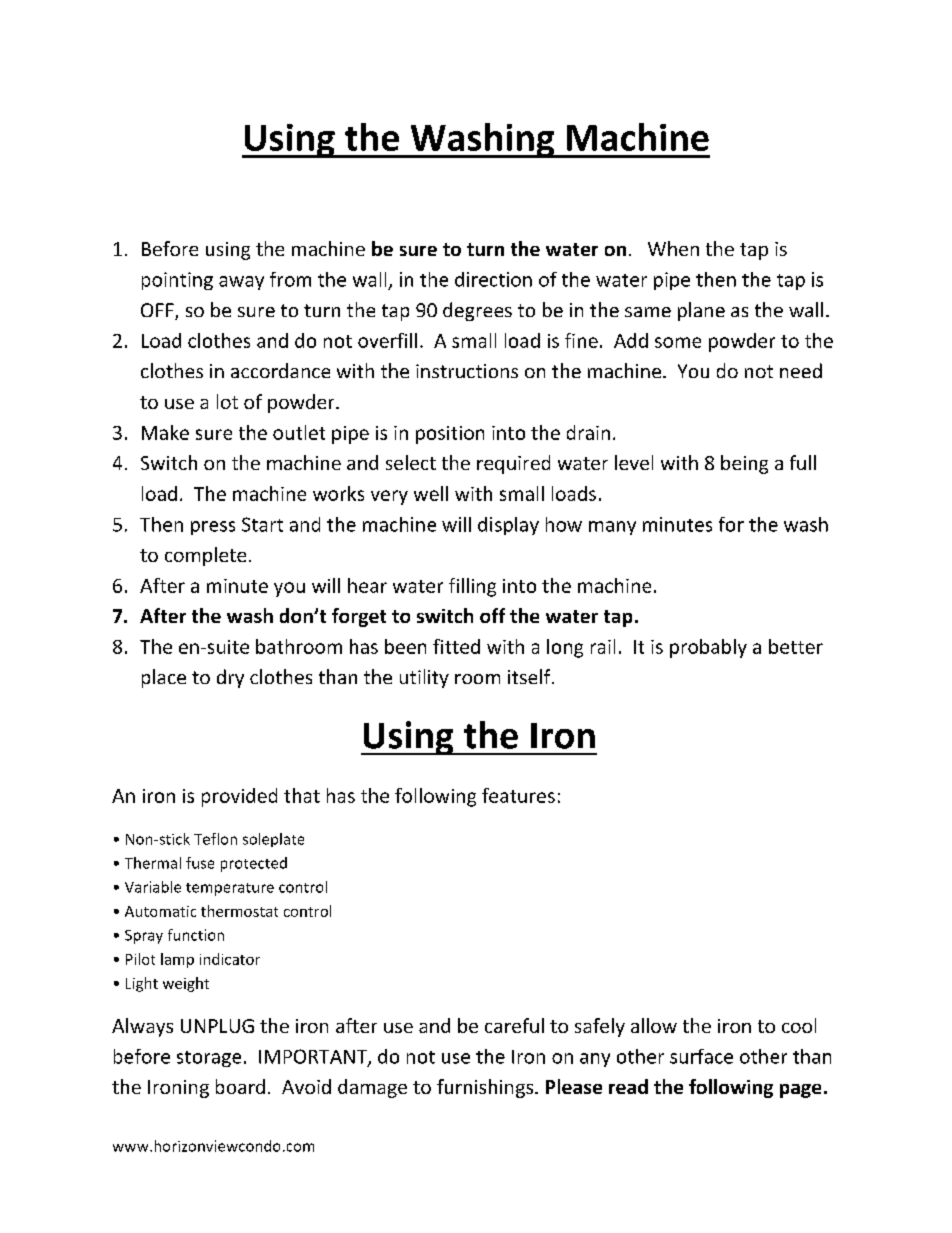 Image resolution: width=952 pixels, height=1233 pixels. Describe the element at coordinates (456, 646) in the document. I see `fitted` at that location.
